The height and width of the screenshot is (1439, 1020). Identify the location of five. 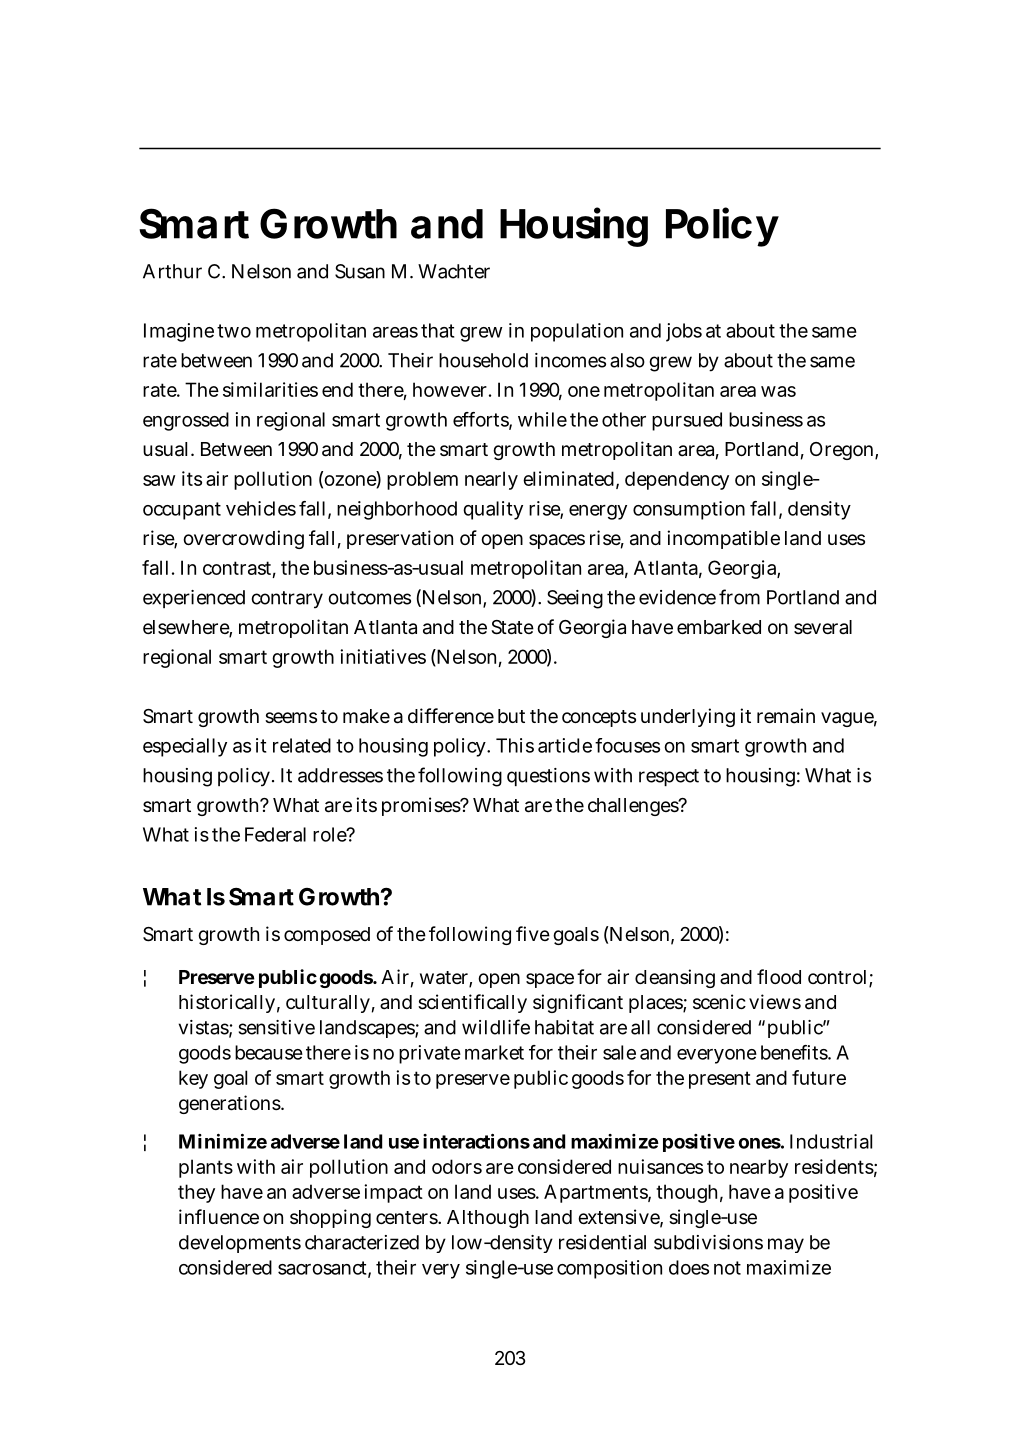
(533, 933).
